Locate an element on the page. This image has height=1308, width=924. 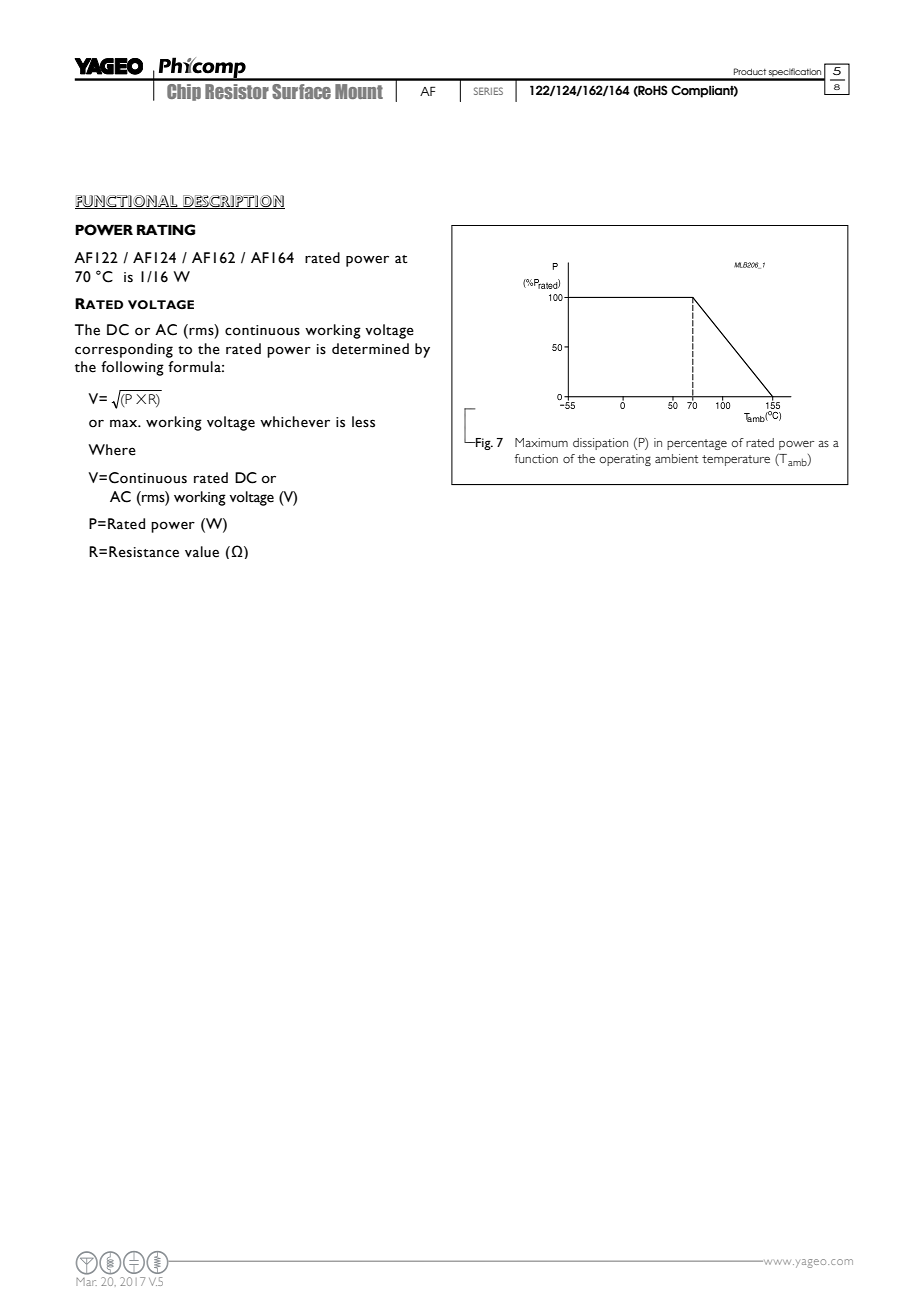
Mount is located at coordinates (359, 91).
